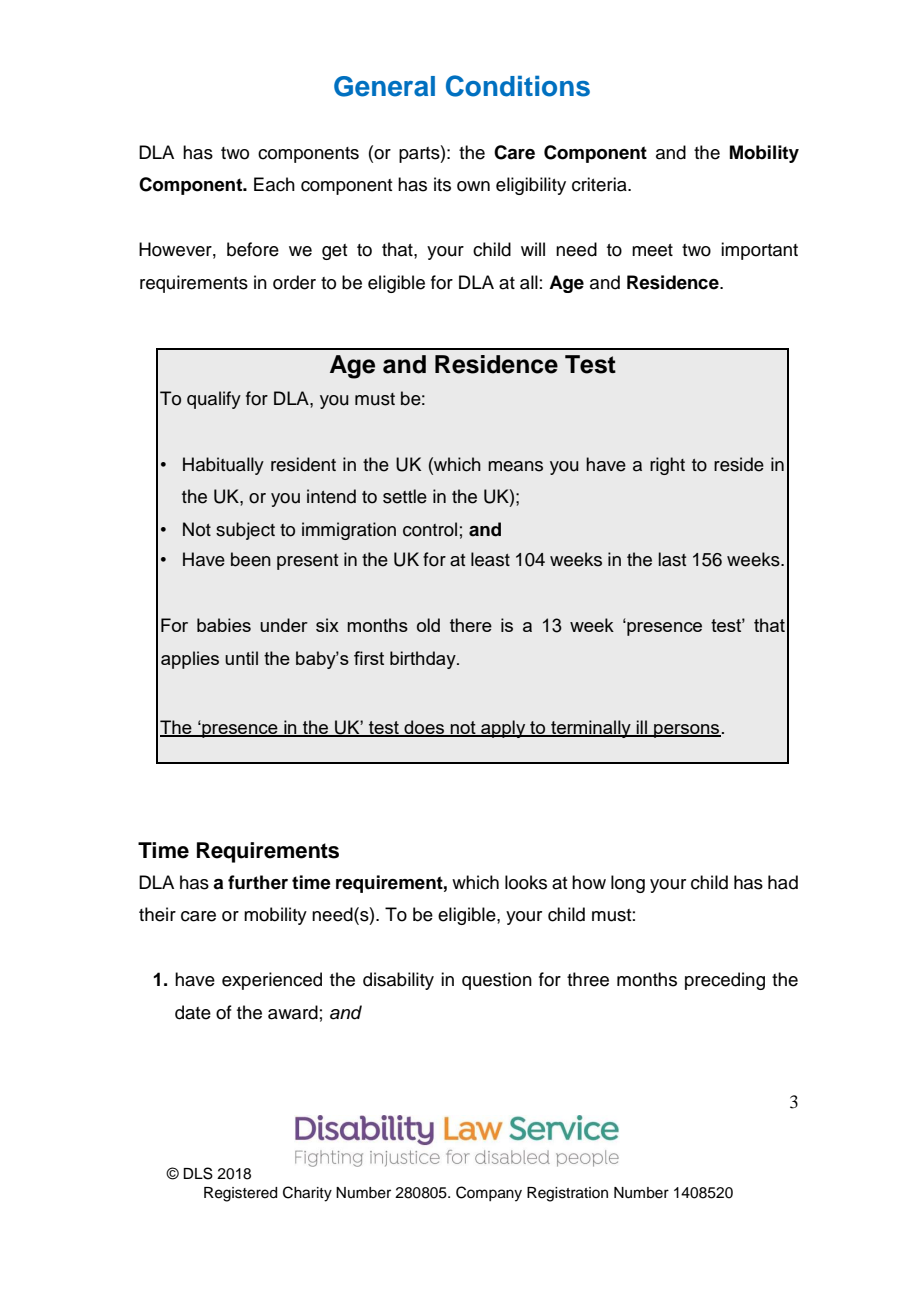 Image resolution: width=924 pixels, height=1308 pixels. Describe the element at coordinates (198, 1173) in the page. I see `DLS` at that location.
